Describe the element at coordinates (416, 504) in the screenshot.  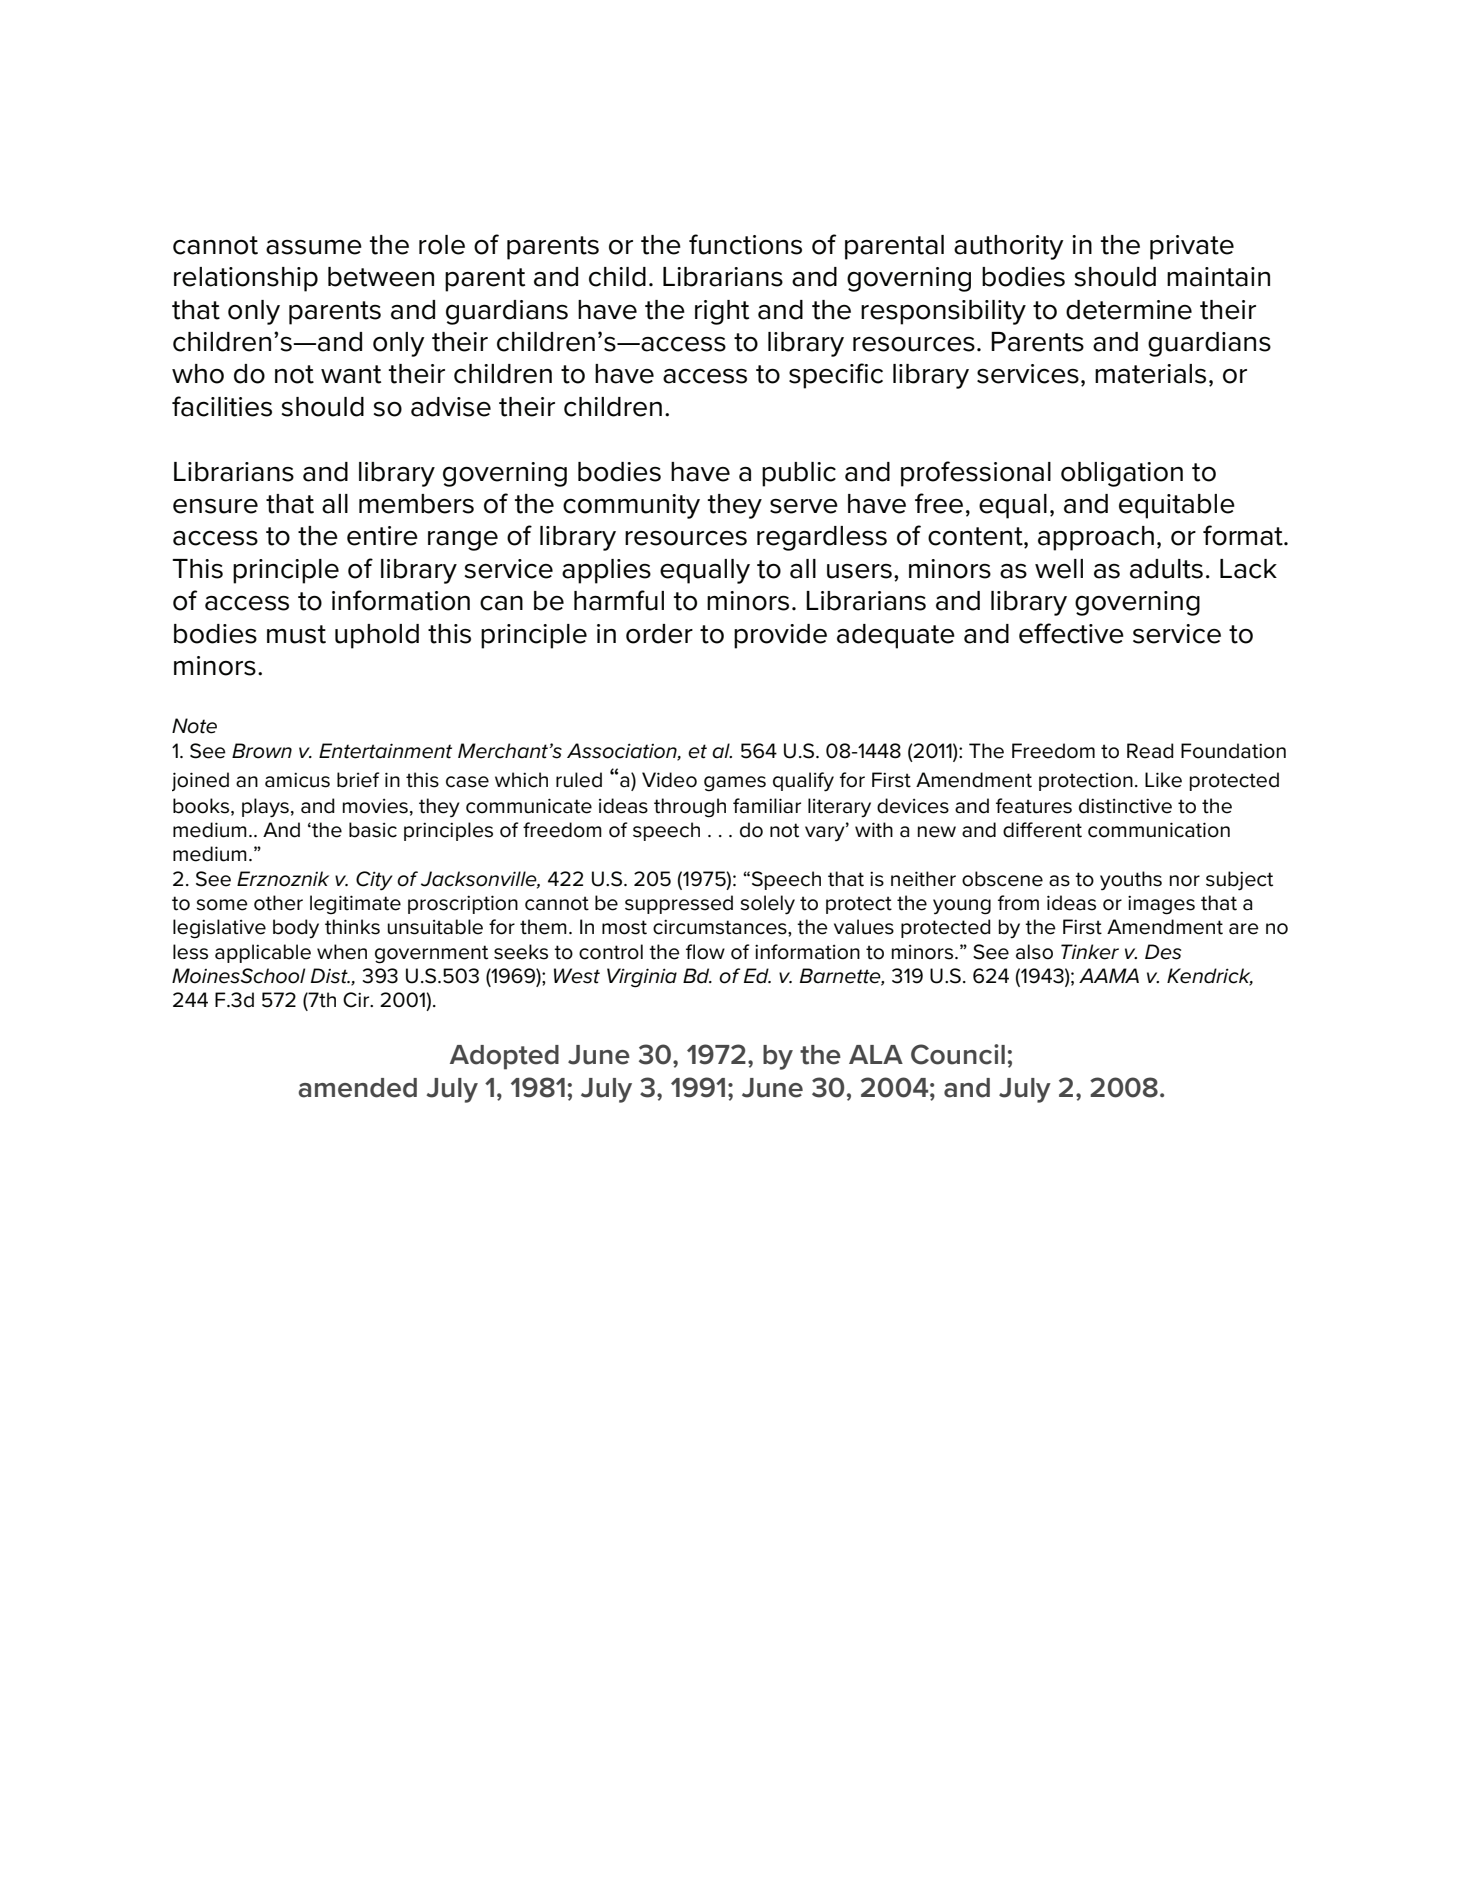
I see `members` at that location.
